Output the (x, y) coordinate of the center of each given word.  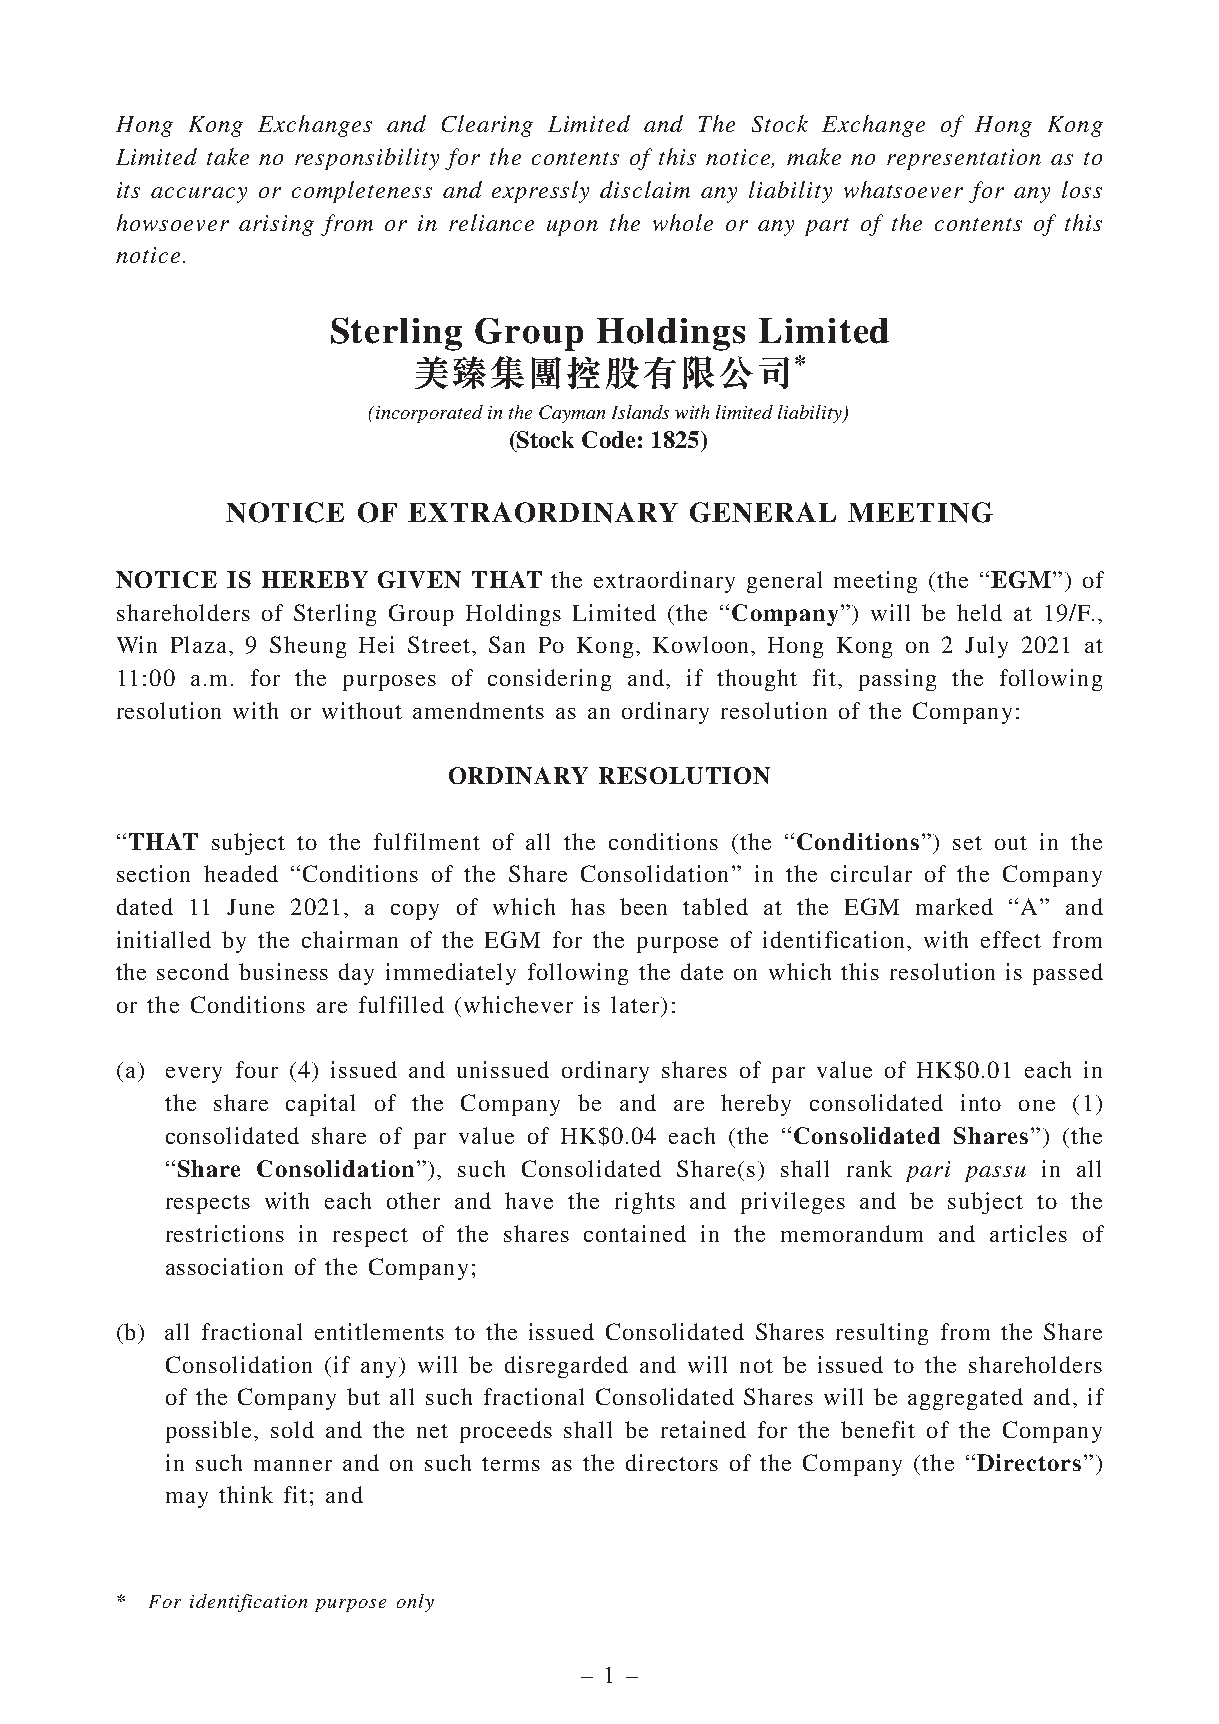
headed (241, 873)
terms (511, 1464)
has (588, 906)
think (246, 1494)
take (228, 156)
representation (964, 159)
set (967, 843)
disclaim (645, 189)
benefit (878, 1429)
